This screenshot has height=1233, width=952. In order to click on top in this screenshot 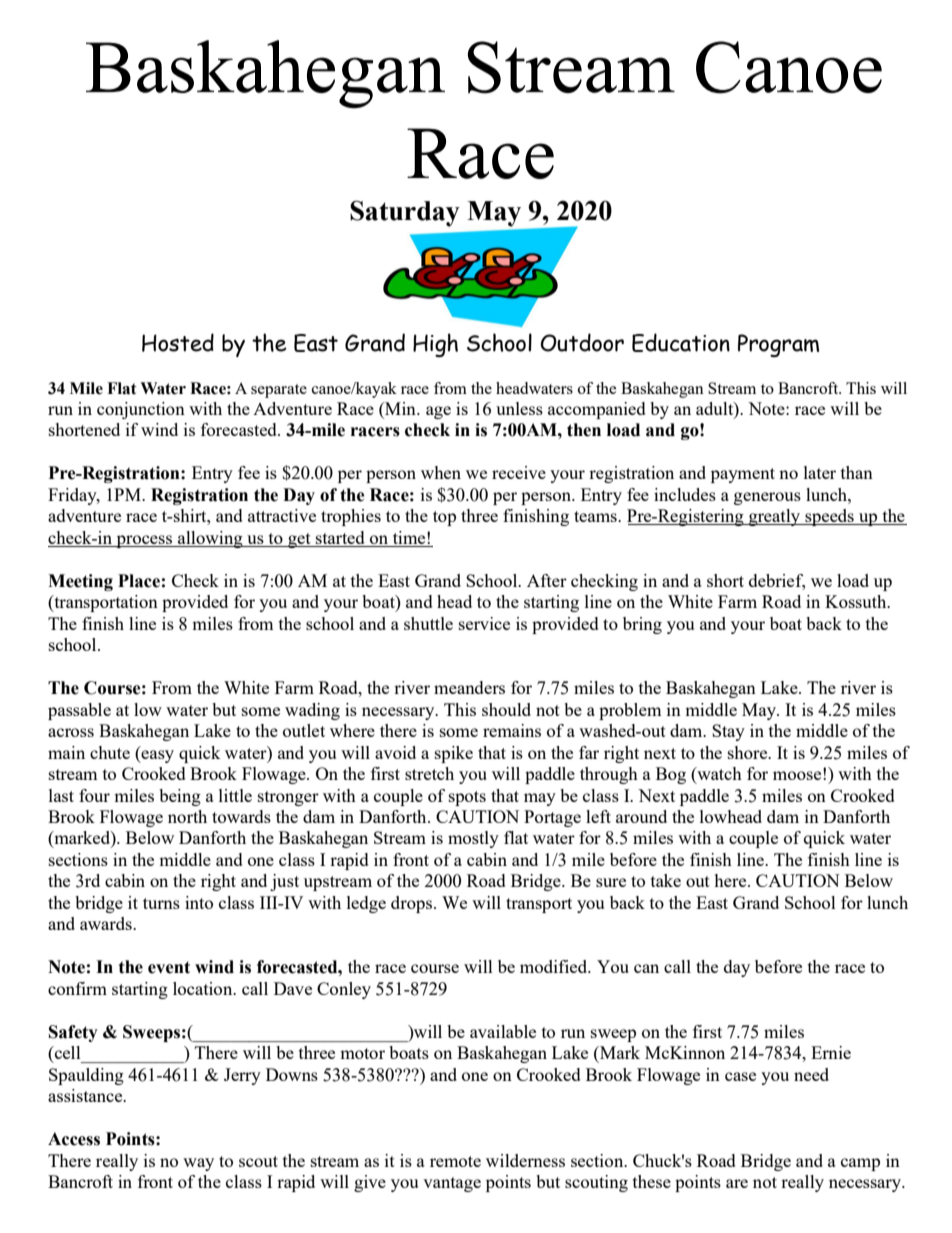, I will do `click(444, 518)`.
